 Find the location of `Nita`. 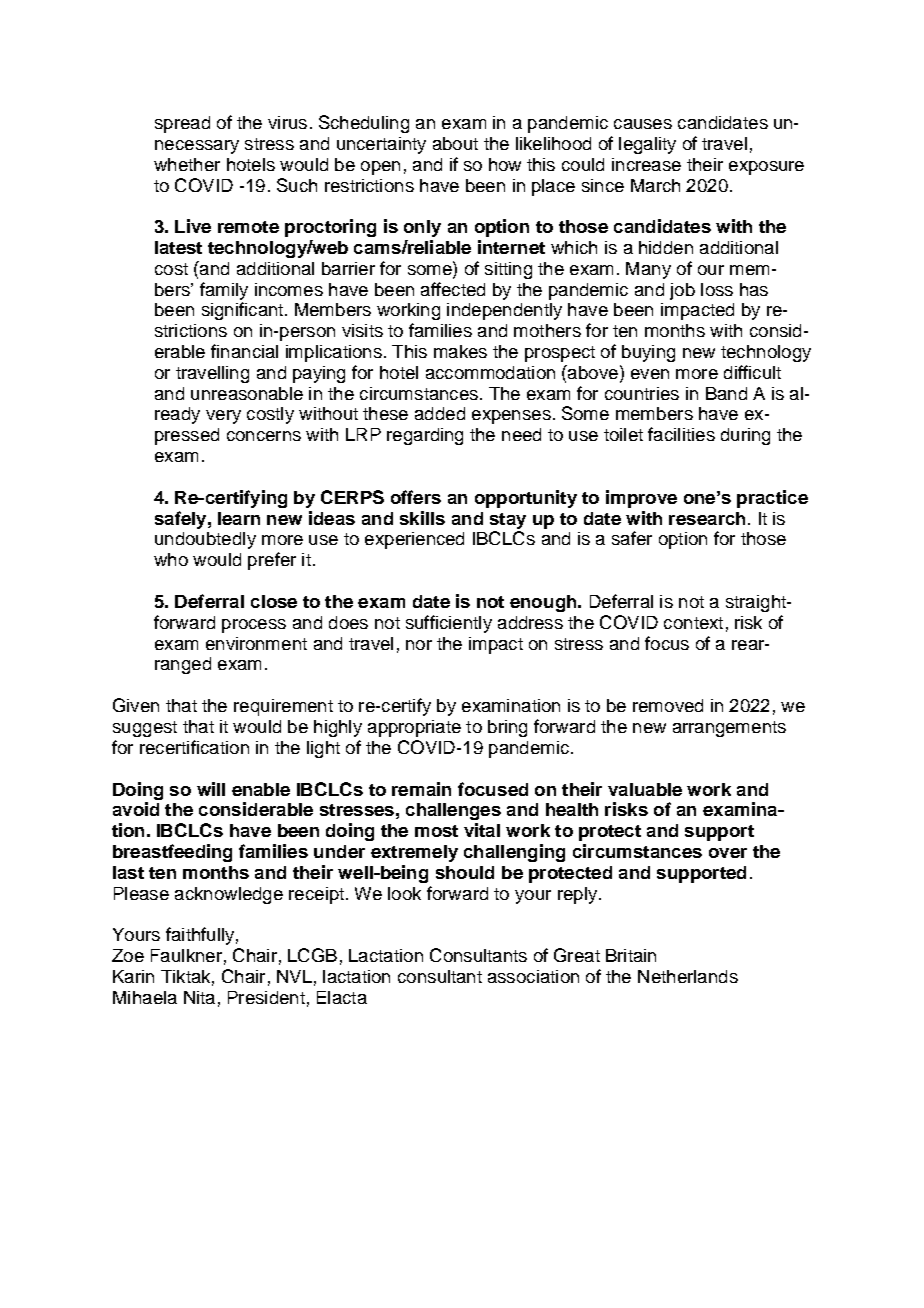

Nita is located at coordinates (199, 997).
